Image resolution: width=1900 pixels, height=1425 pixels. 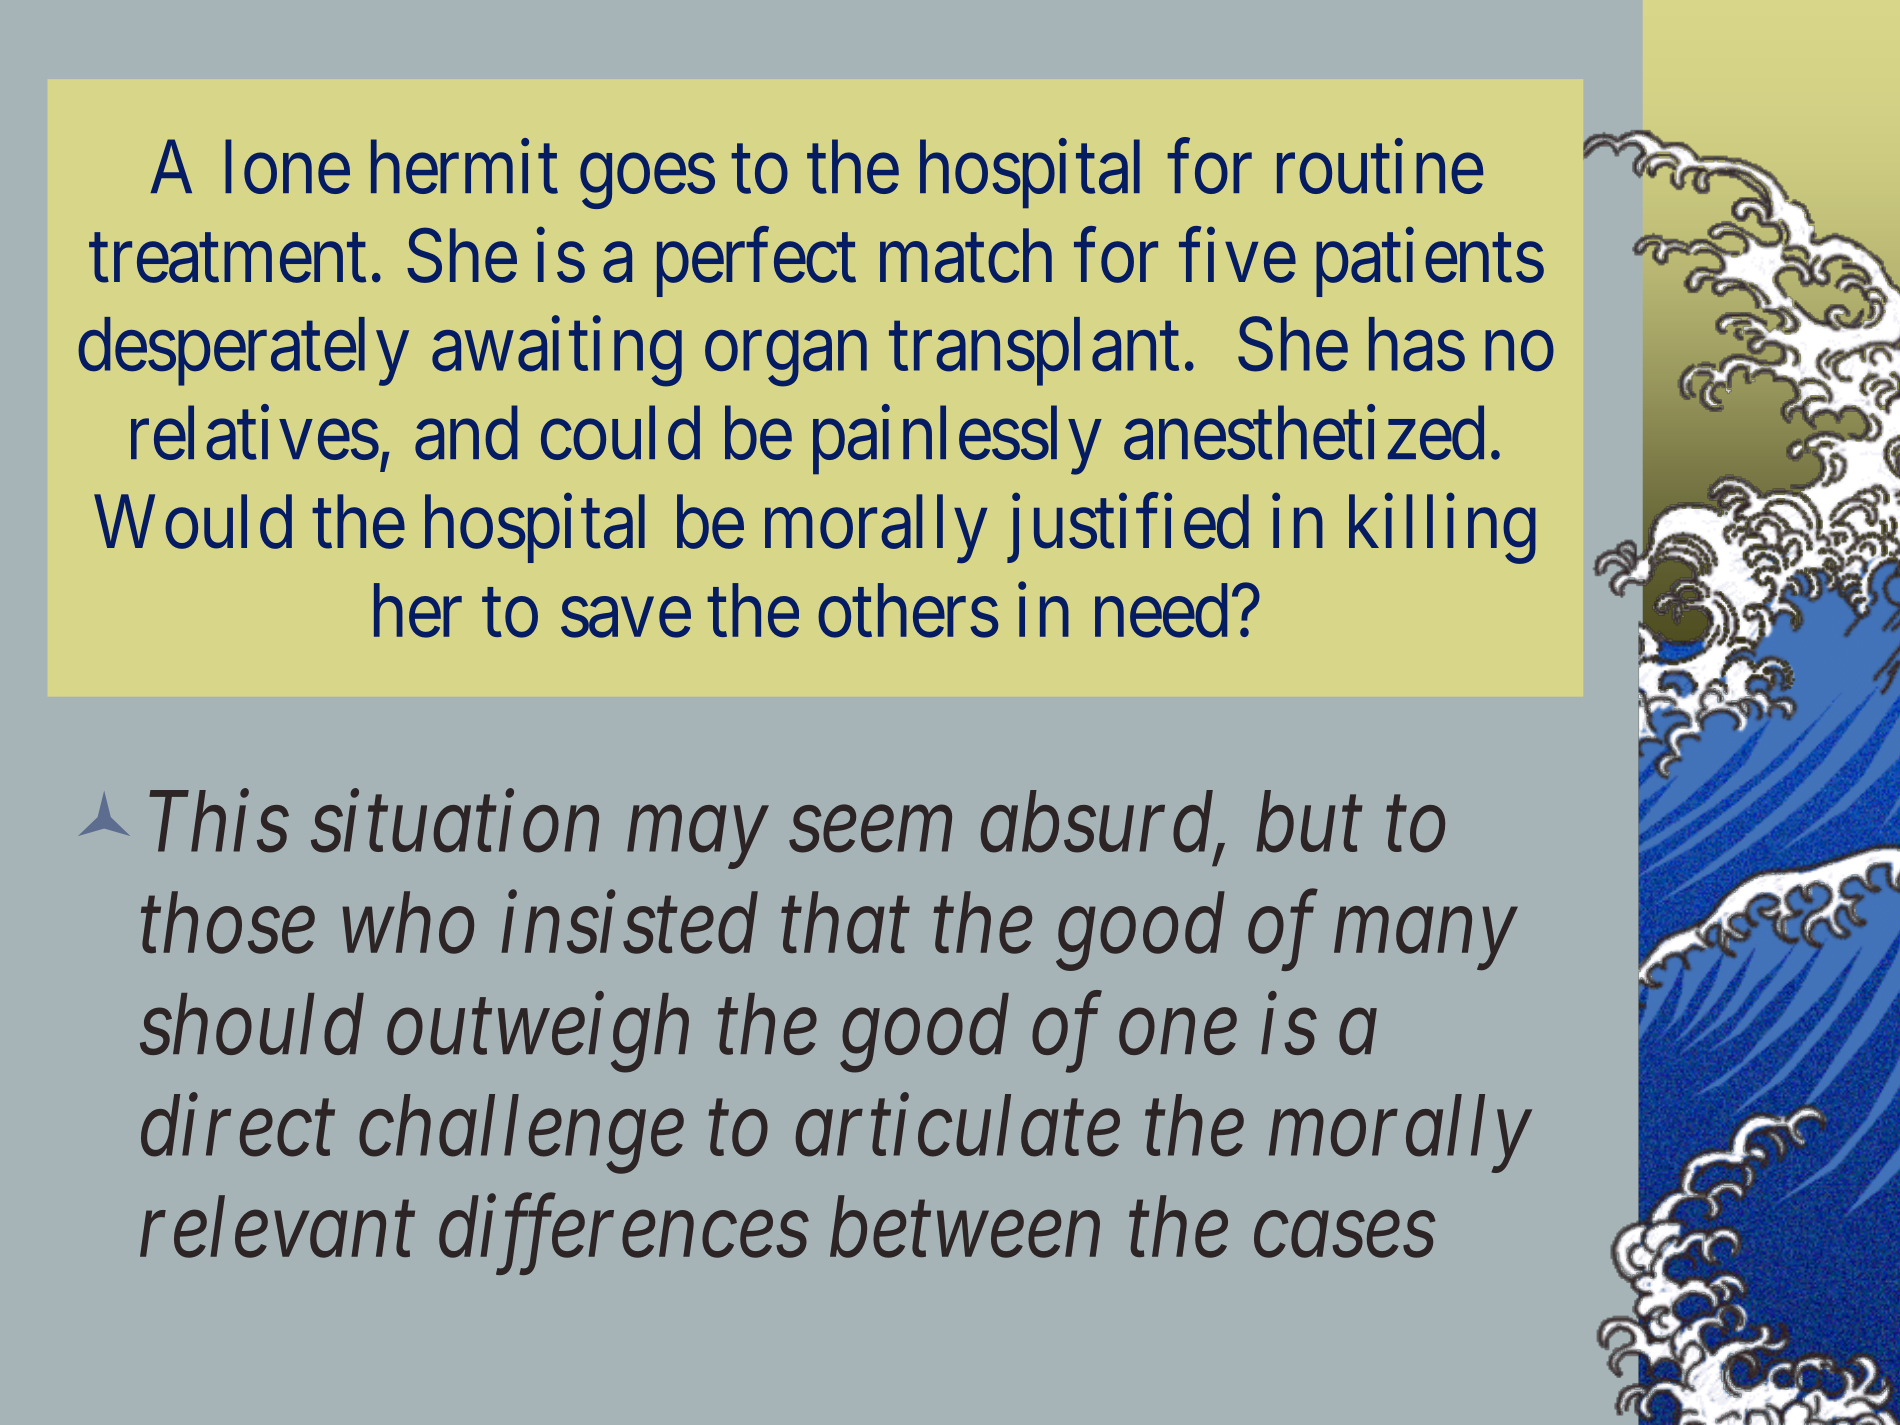 What do you see at coordinates (845, 923) in the document?
I see `that` at bounding box center [845, 923].
